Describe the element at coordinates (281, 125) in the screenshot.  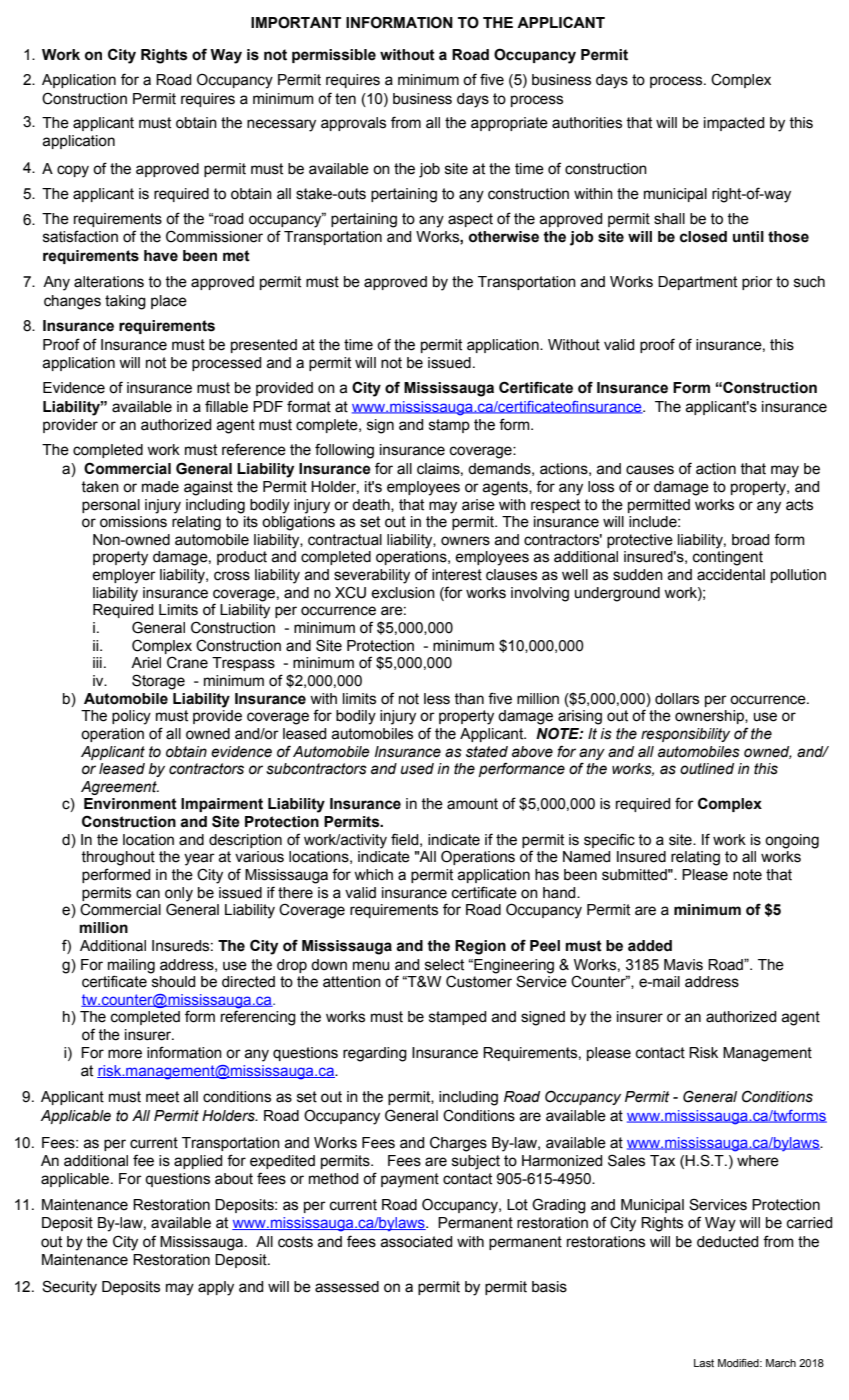
I see `necessary` at that location.
